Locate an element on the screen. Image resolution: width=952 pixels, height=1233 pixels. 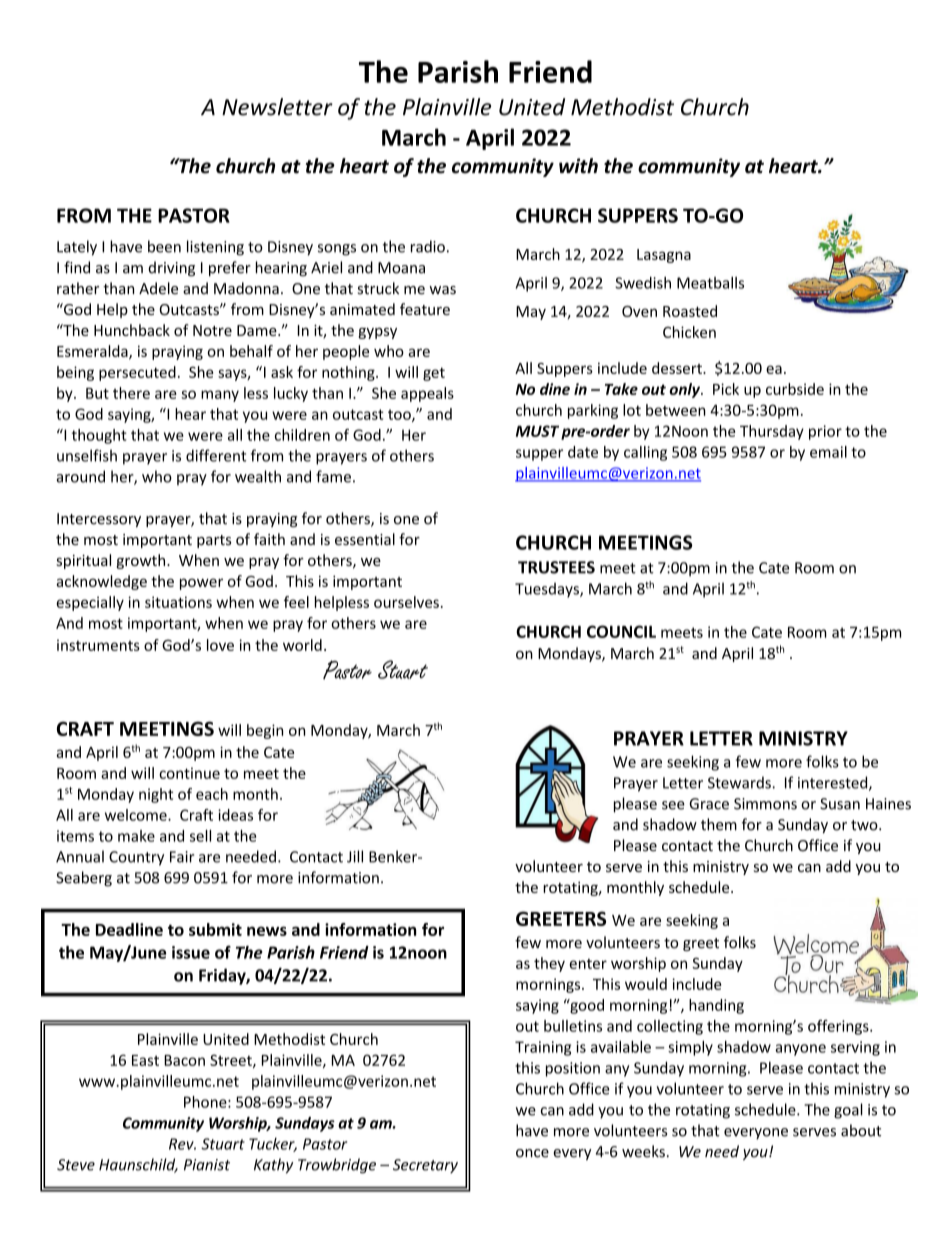
Meatballs is located at coordinates (710, 283).
